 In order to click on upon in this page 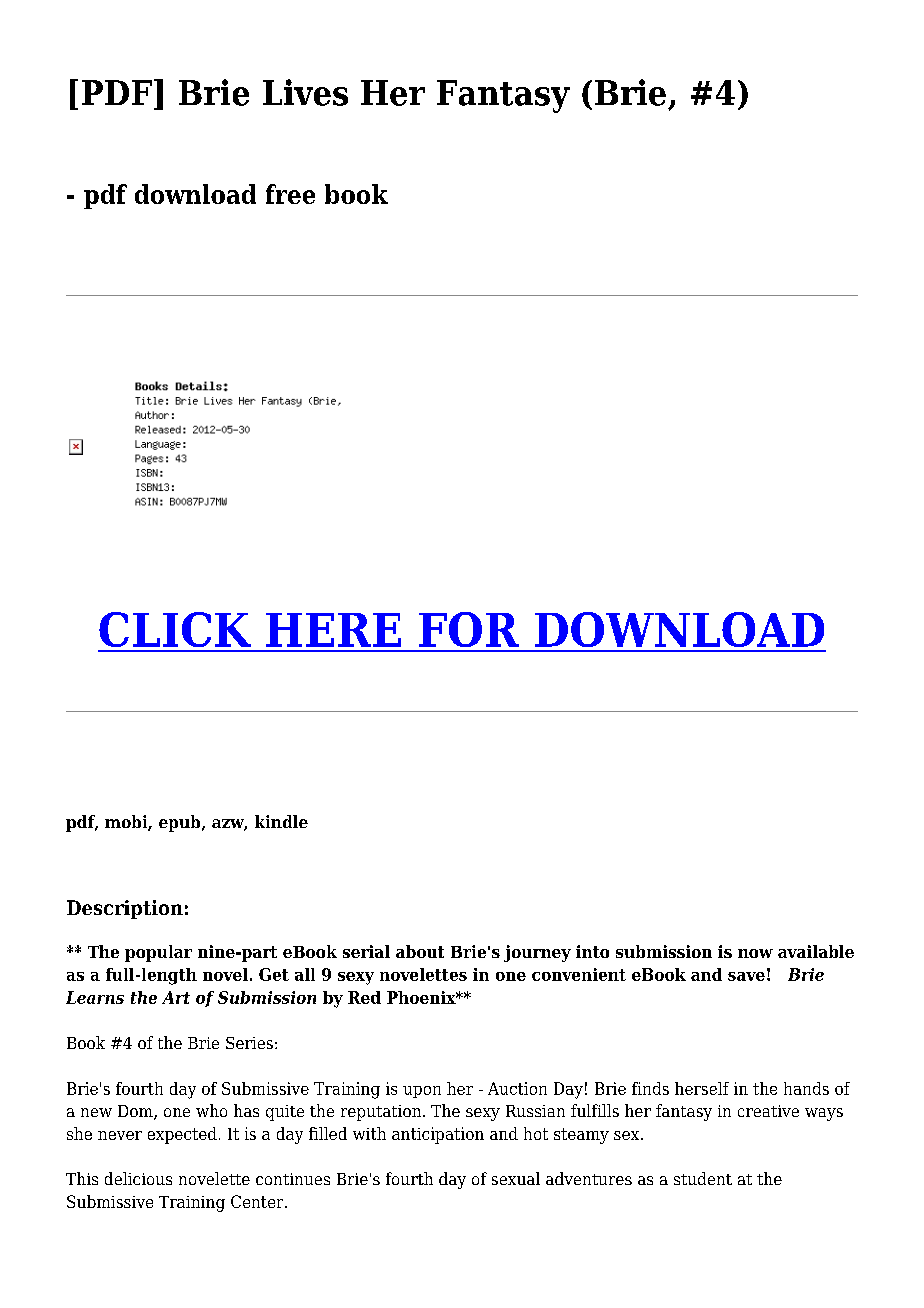, I will do `click(422, 1092)`.
